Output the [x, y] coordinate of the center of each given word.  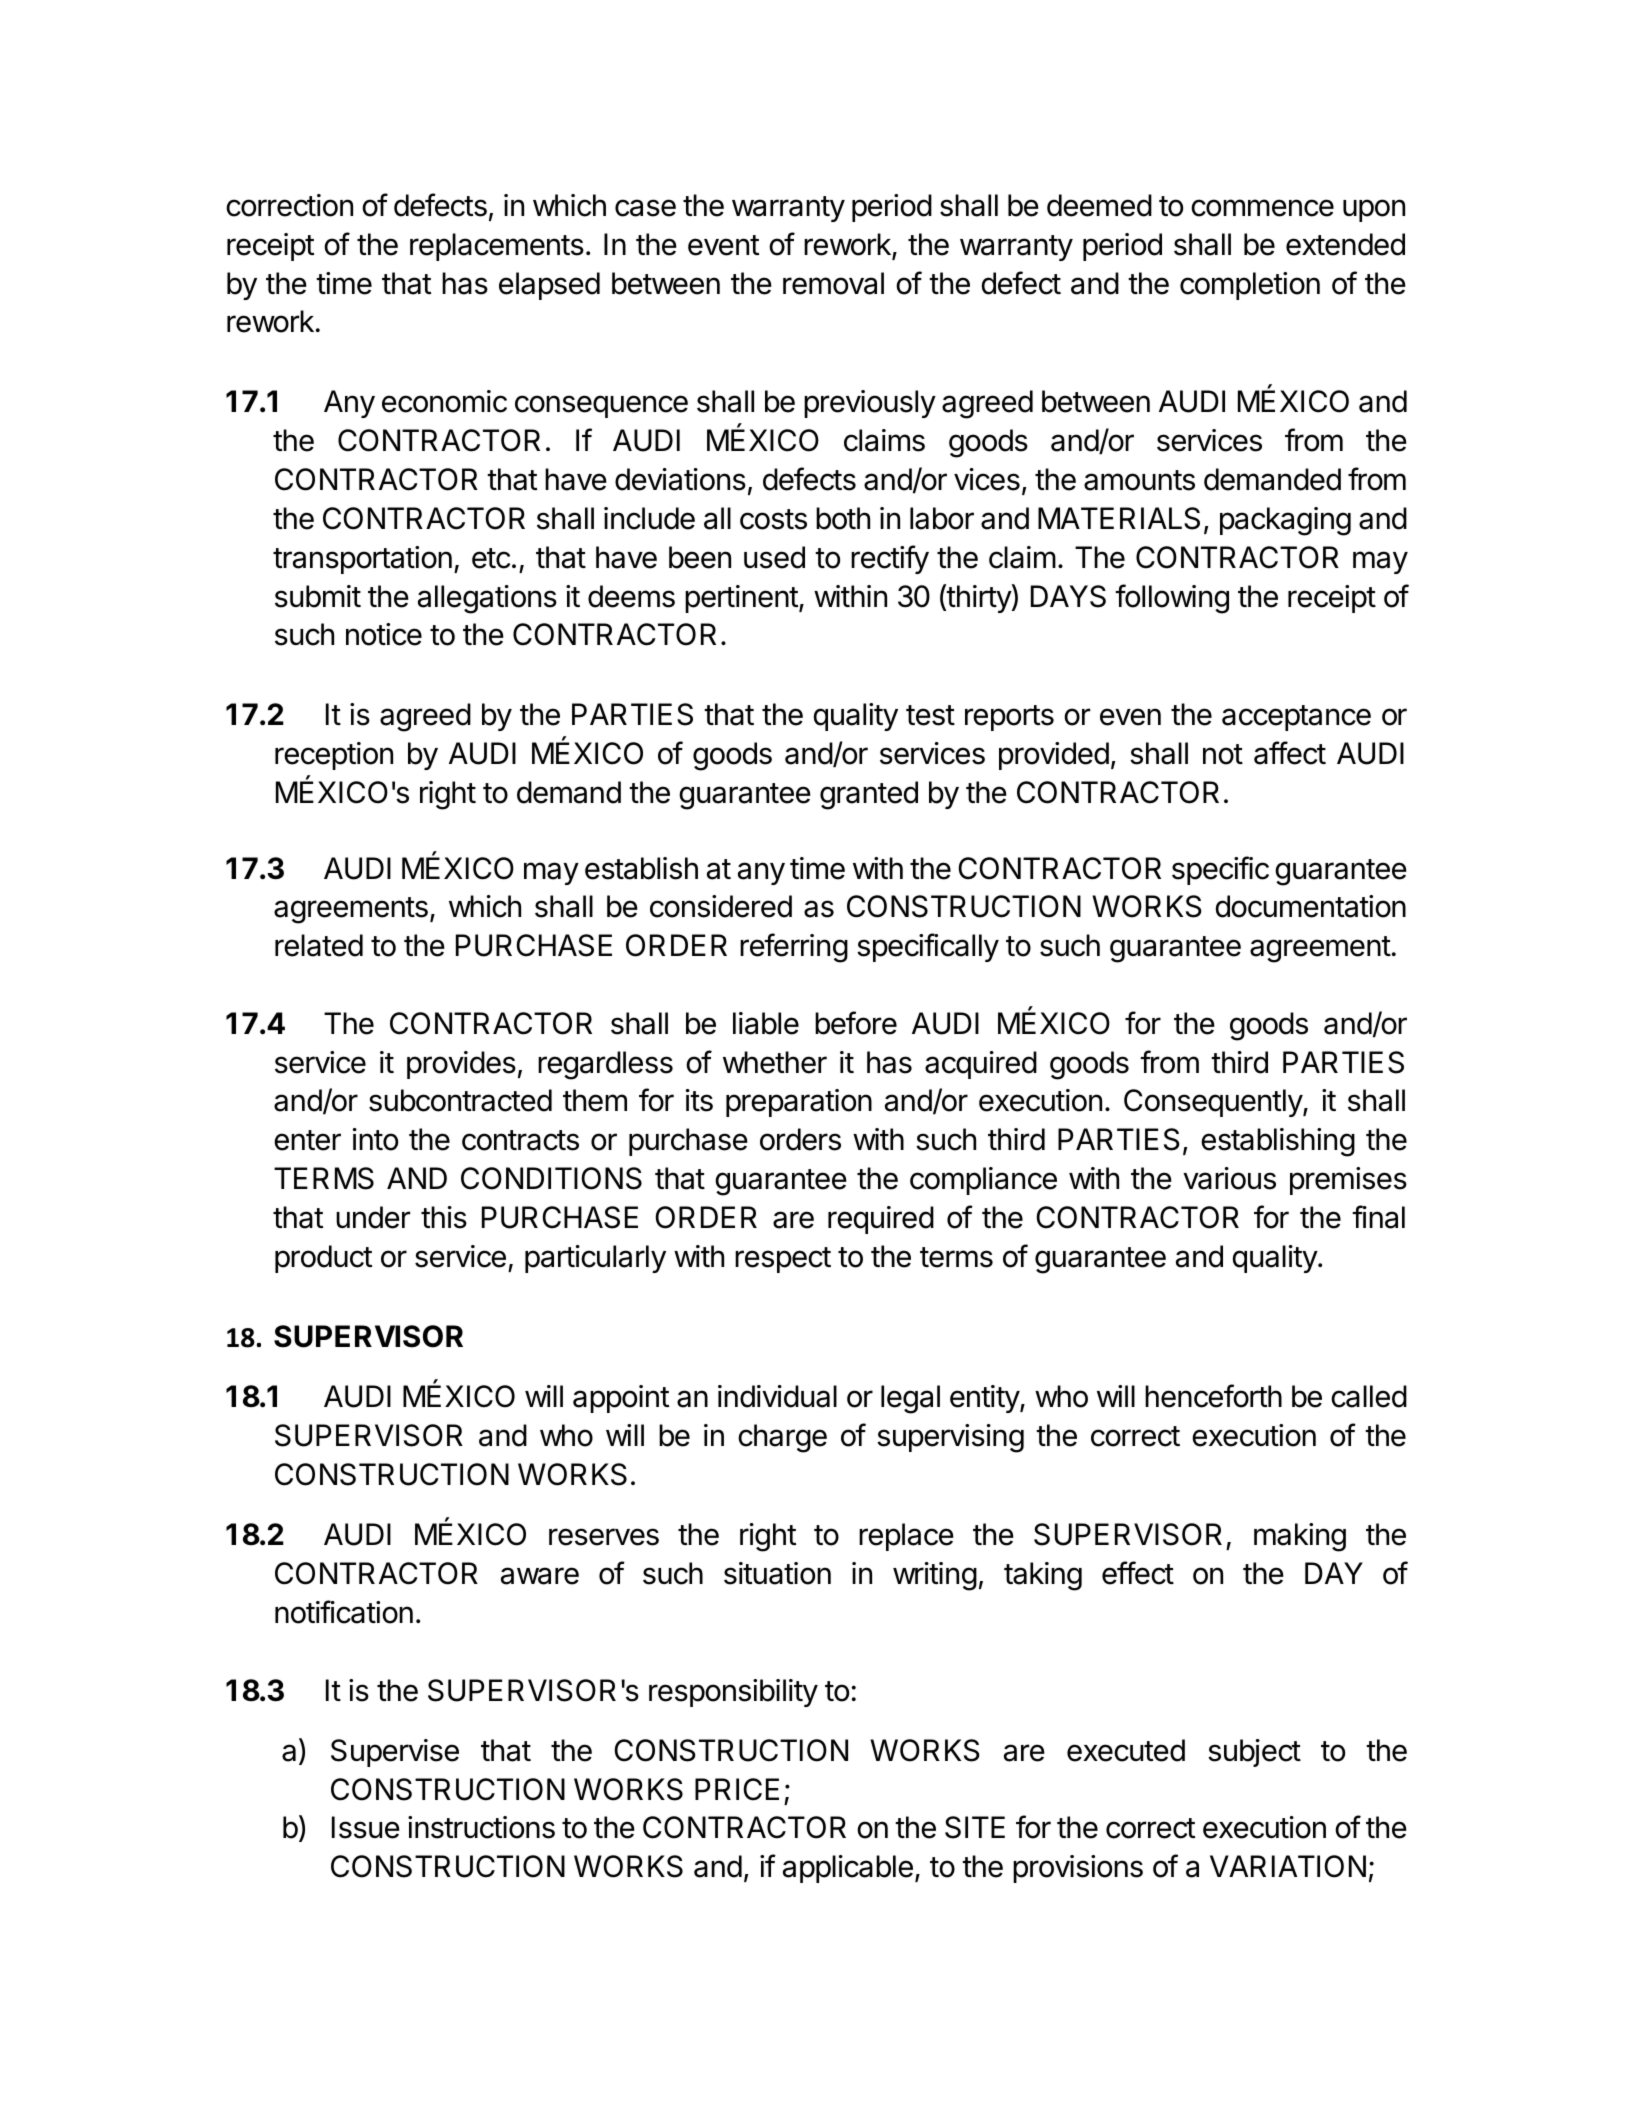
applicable [848, 1869]
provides [461, 1065]
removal [833, 283]
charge [782, 1438]
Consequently [1214, 1103]
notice [384, 634]
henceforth [1213, 1396]
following [1172, 599]
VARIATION [1288, 1866]
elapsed [549, 286]
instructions [481, 1827]
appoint [621, 1399]
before [856, 1023]
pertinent [741, 599]
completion [1250, 286]
